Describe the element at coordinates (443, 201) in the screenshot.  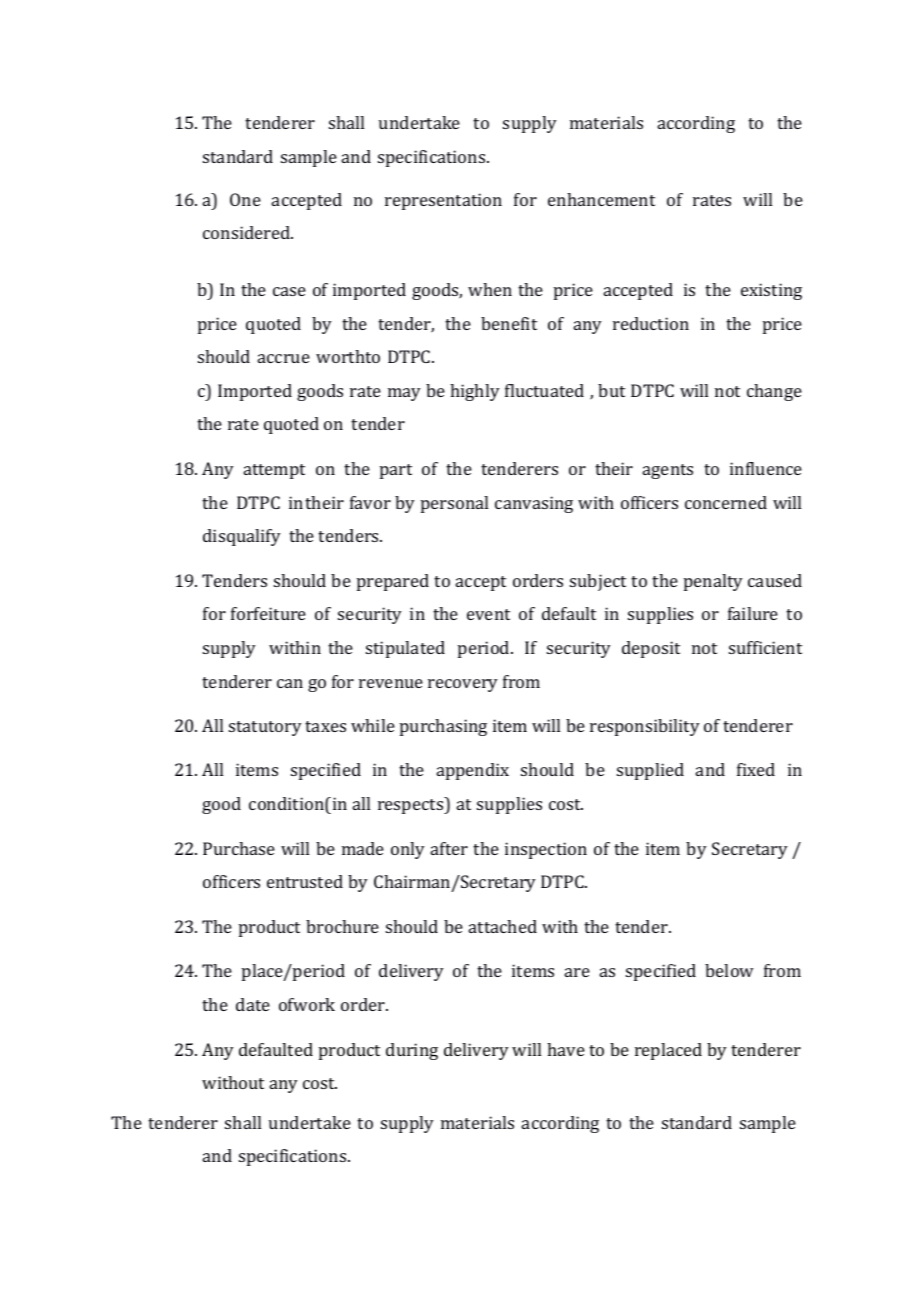
I see `representation` at that location.
